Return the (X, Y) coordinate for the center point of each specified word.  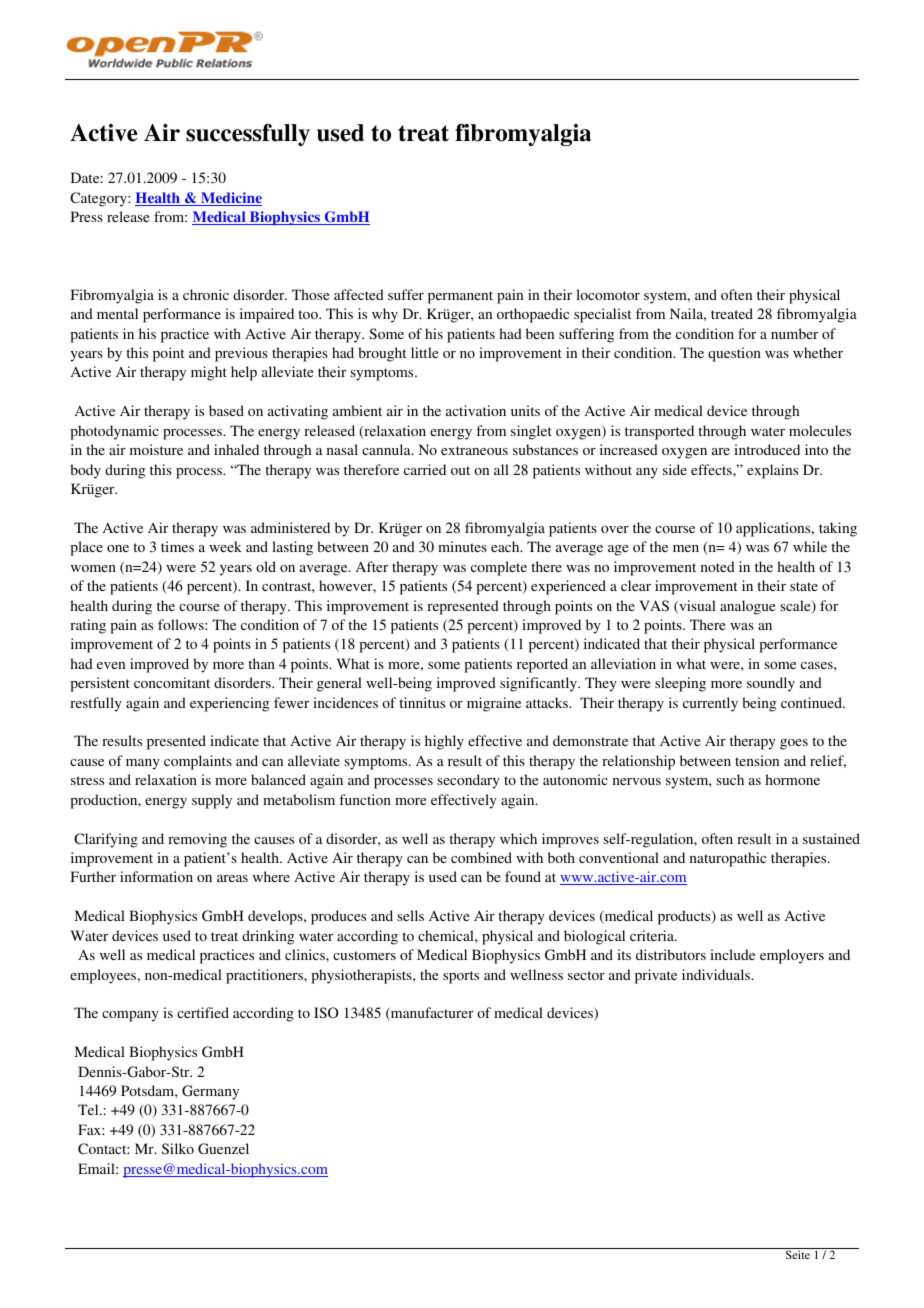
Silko (178, 1148)
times (177, 546)
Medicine (230, 199)
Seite (798, 1254)
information (156, 876)
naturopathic (728, 859)
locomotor (608, 294)
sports (461, 977)
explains (772, 471)
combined (481, 857)
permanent (460, 297)
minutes (462, 546)
